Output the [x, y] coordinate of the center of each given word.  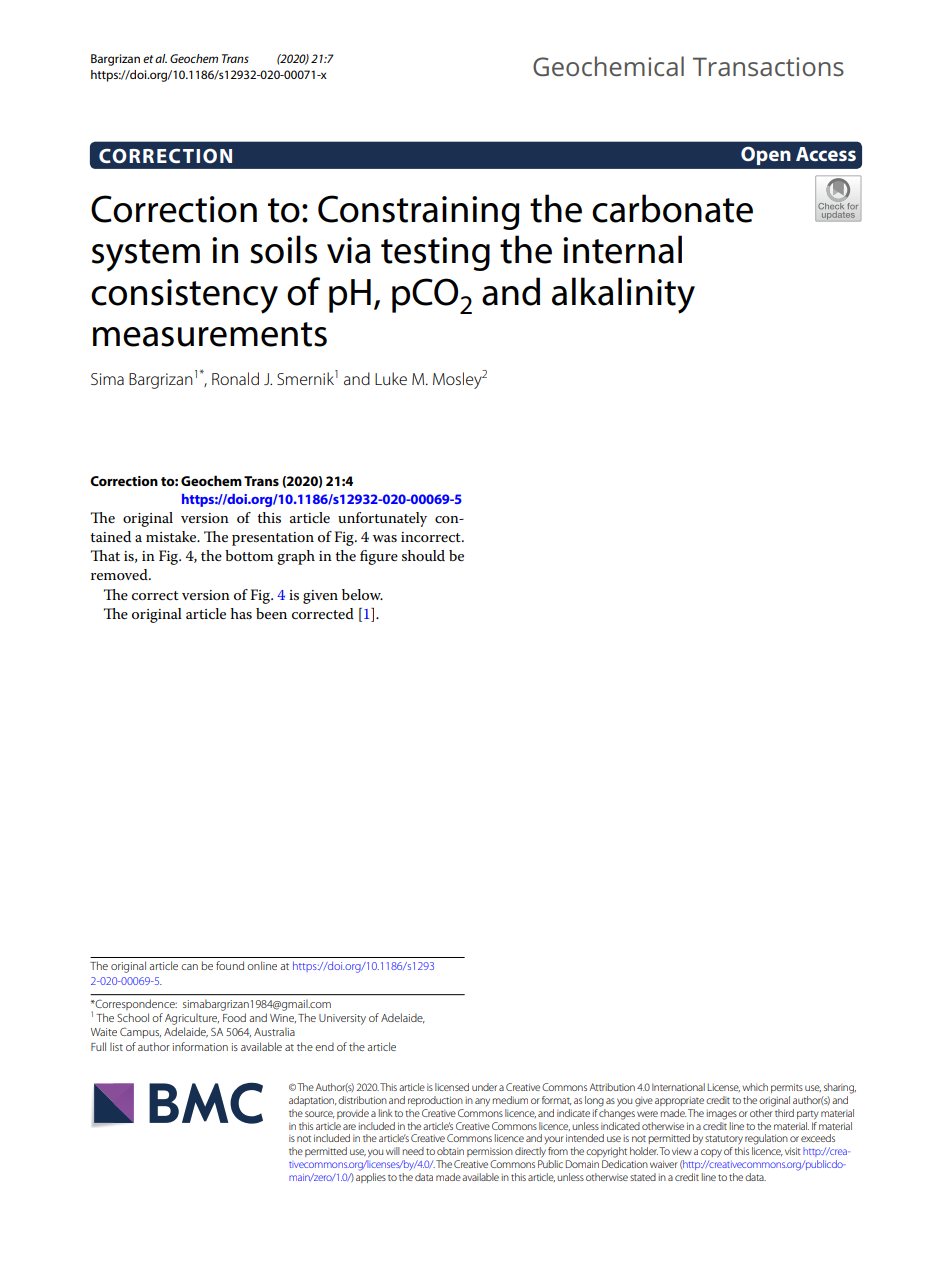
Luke [391, 378]
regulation [766, 1139]
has [241, 613]
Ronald [235, 378]
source [319, 1114]
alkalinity [623, 295]
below [362, 594]
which [755, 1087]
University [342, 1019]
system [146, 255]
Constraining [419, 212]
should [423, 555]
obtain [450, 1151]
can [189, 967]
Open [766, 156]
